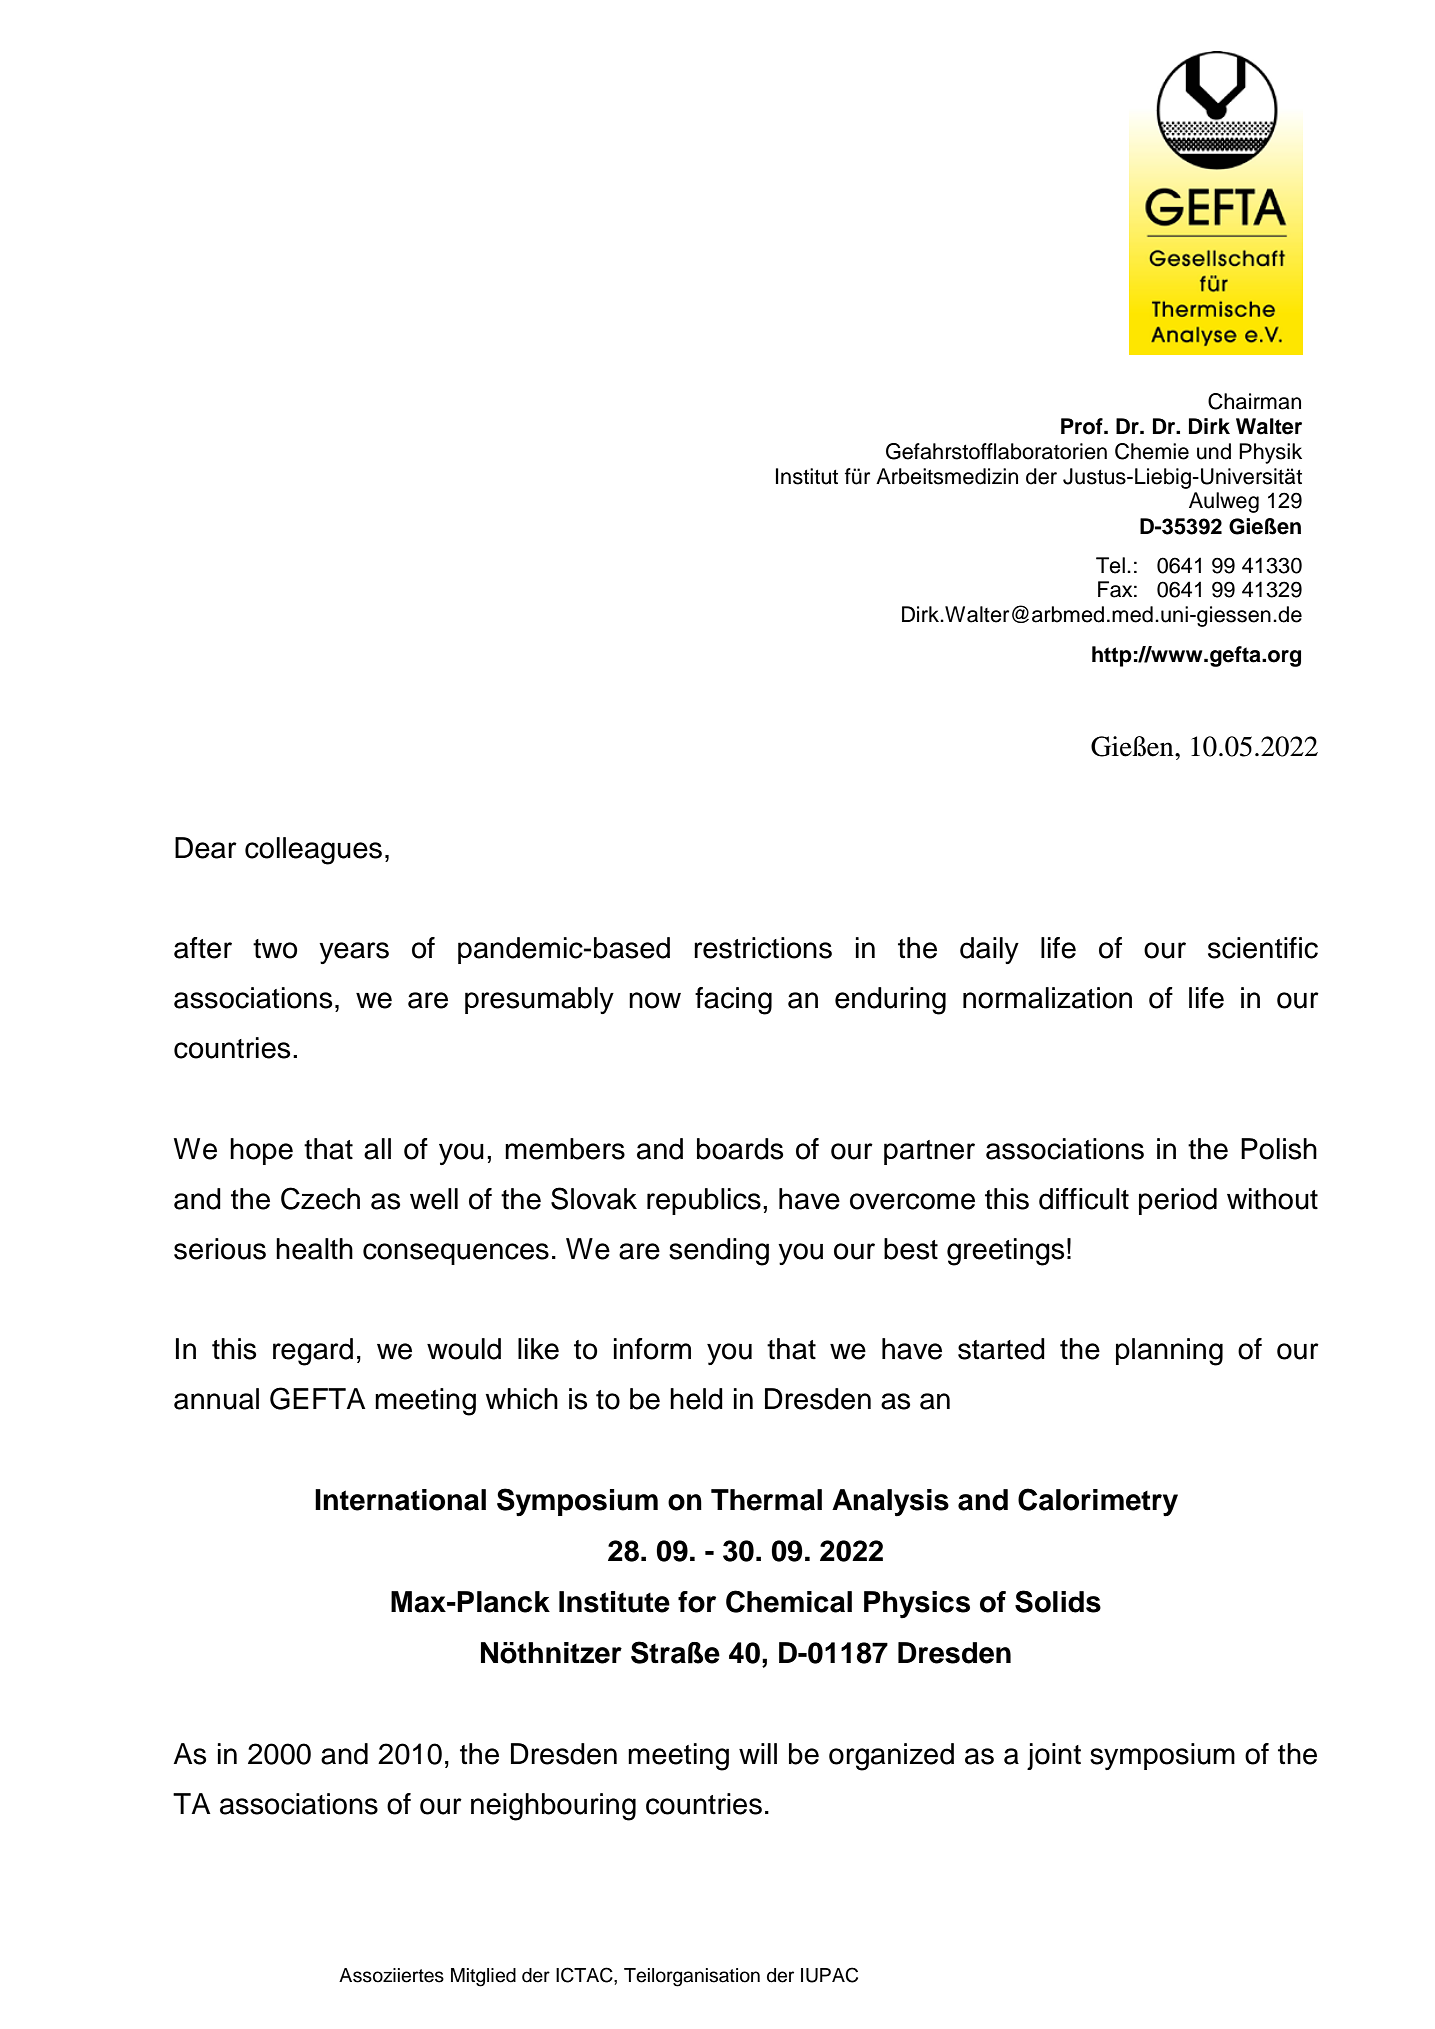  What do you see at coordinates (704, 1201) in the document?
I see `republics` at bounding box center [704, 1201].
